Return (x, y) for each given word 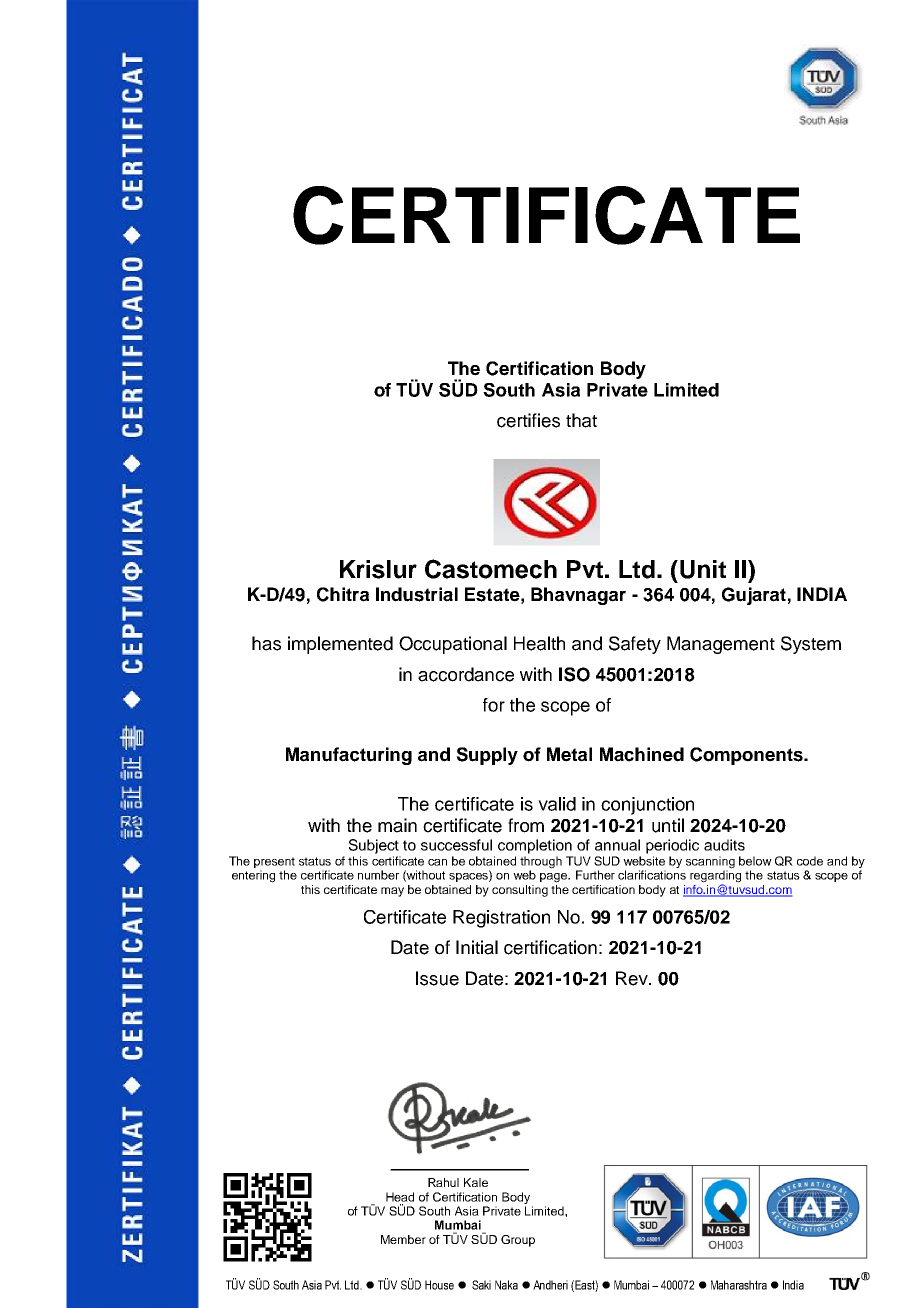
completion (535, 846)
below (755, 861)
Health (539, 643)
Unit (703, 569)
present (274, 862)
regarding (715, 876)
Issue (437, 978)
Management (721, 645)
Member (403, 1239)
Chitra (343, 594)
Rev (633, 978)
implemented (340, 645)
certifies (528, 420)
